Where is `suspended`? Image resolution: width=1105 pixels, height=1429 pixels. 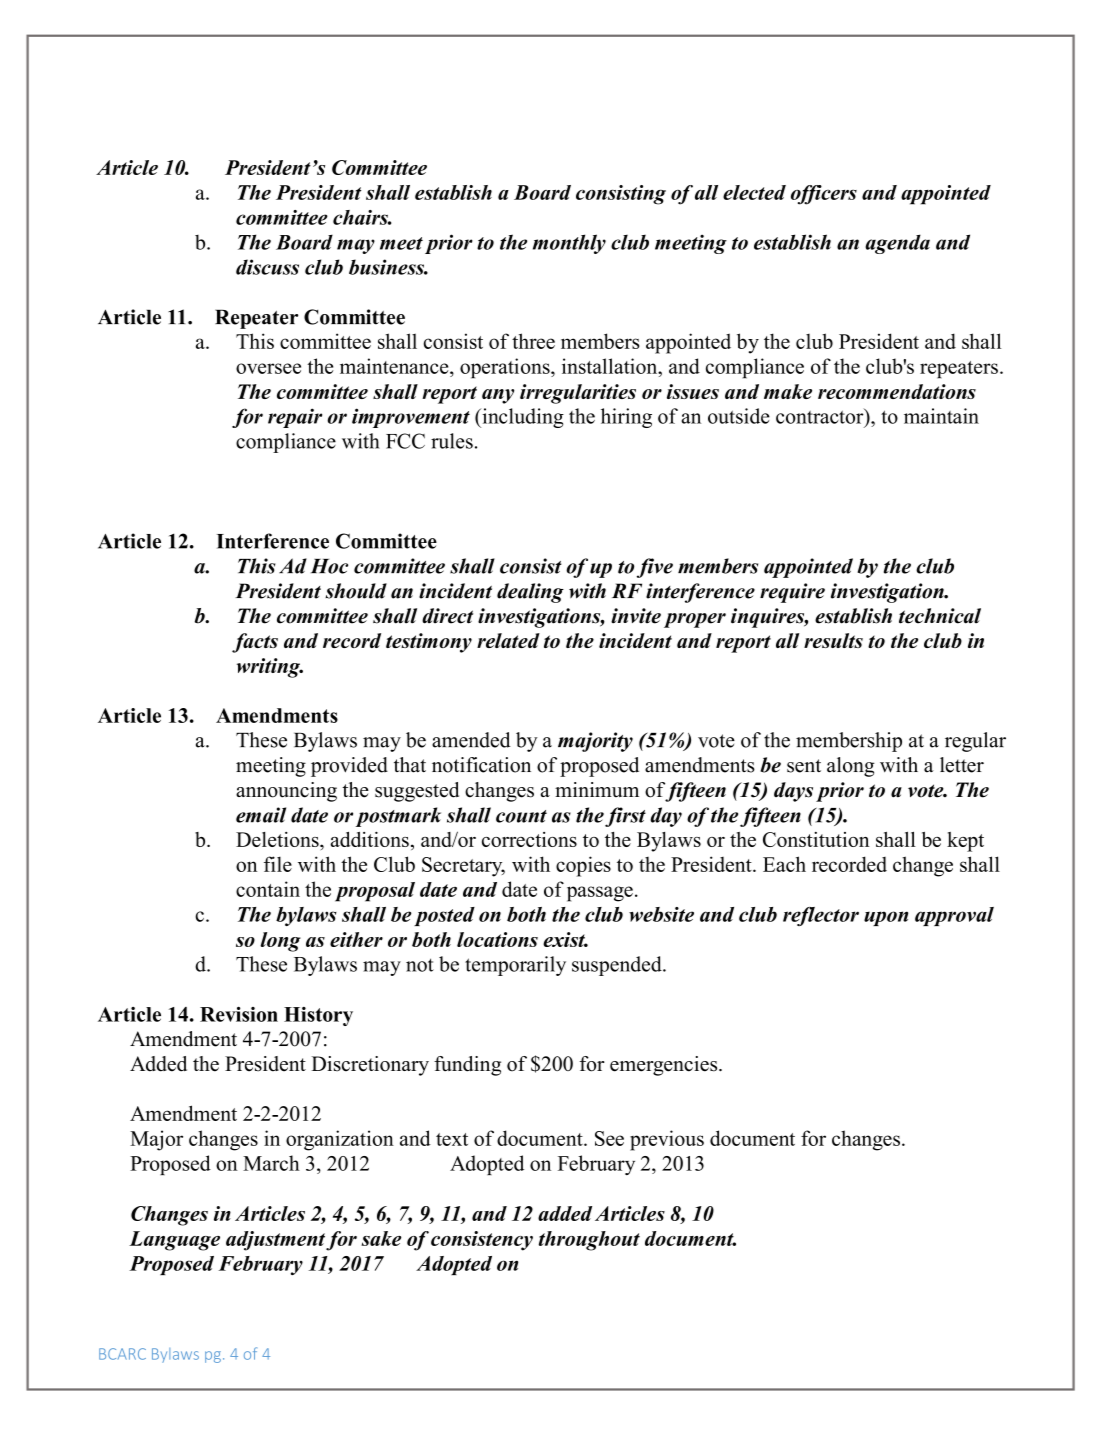
suspended is located at coordinates (618, 966).
